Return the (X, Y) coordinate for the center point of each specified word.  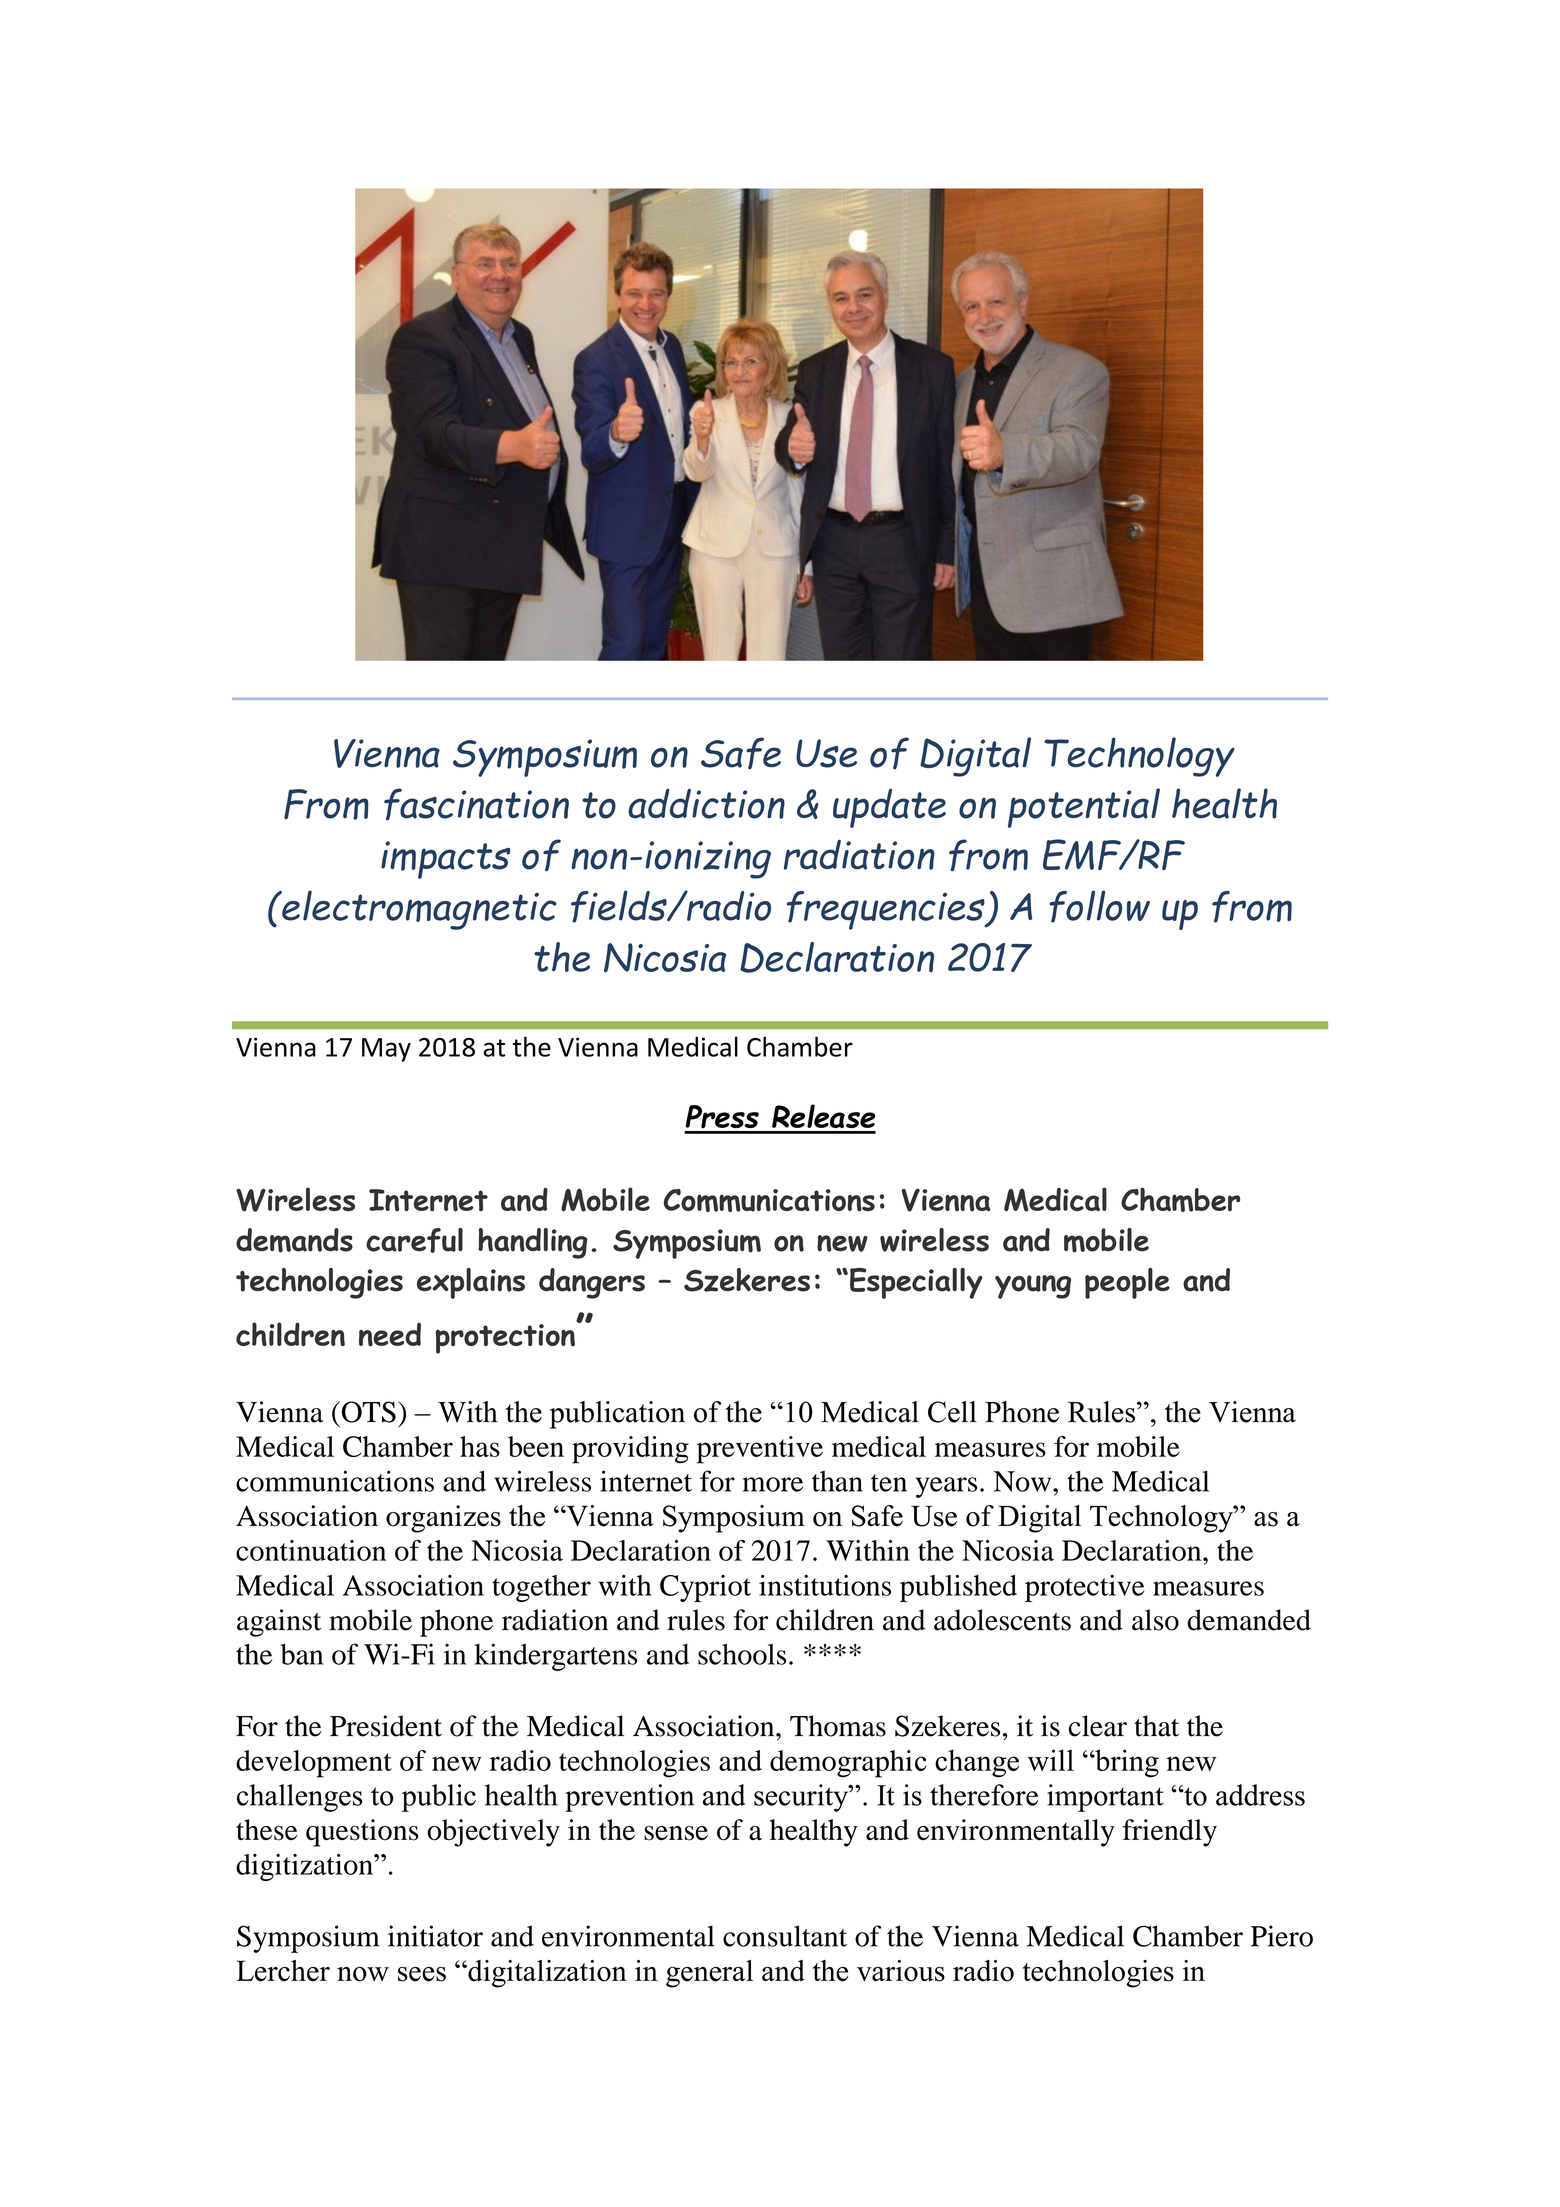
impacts (445, 860)
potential (1084, 808)
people (1127, 1283)
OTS (367, 1412)
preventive (760, 1450)
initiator (435, 1936)
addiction (706, 803)
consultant (785, 1936)
